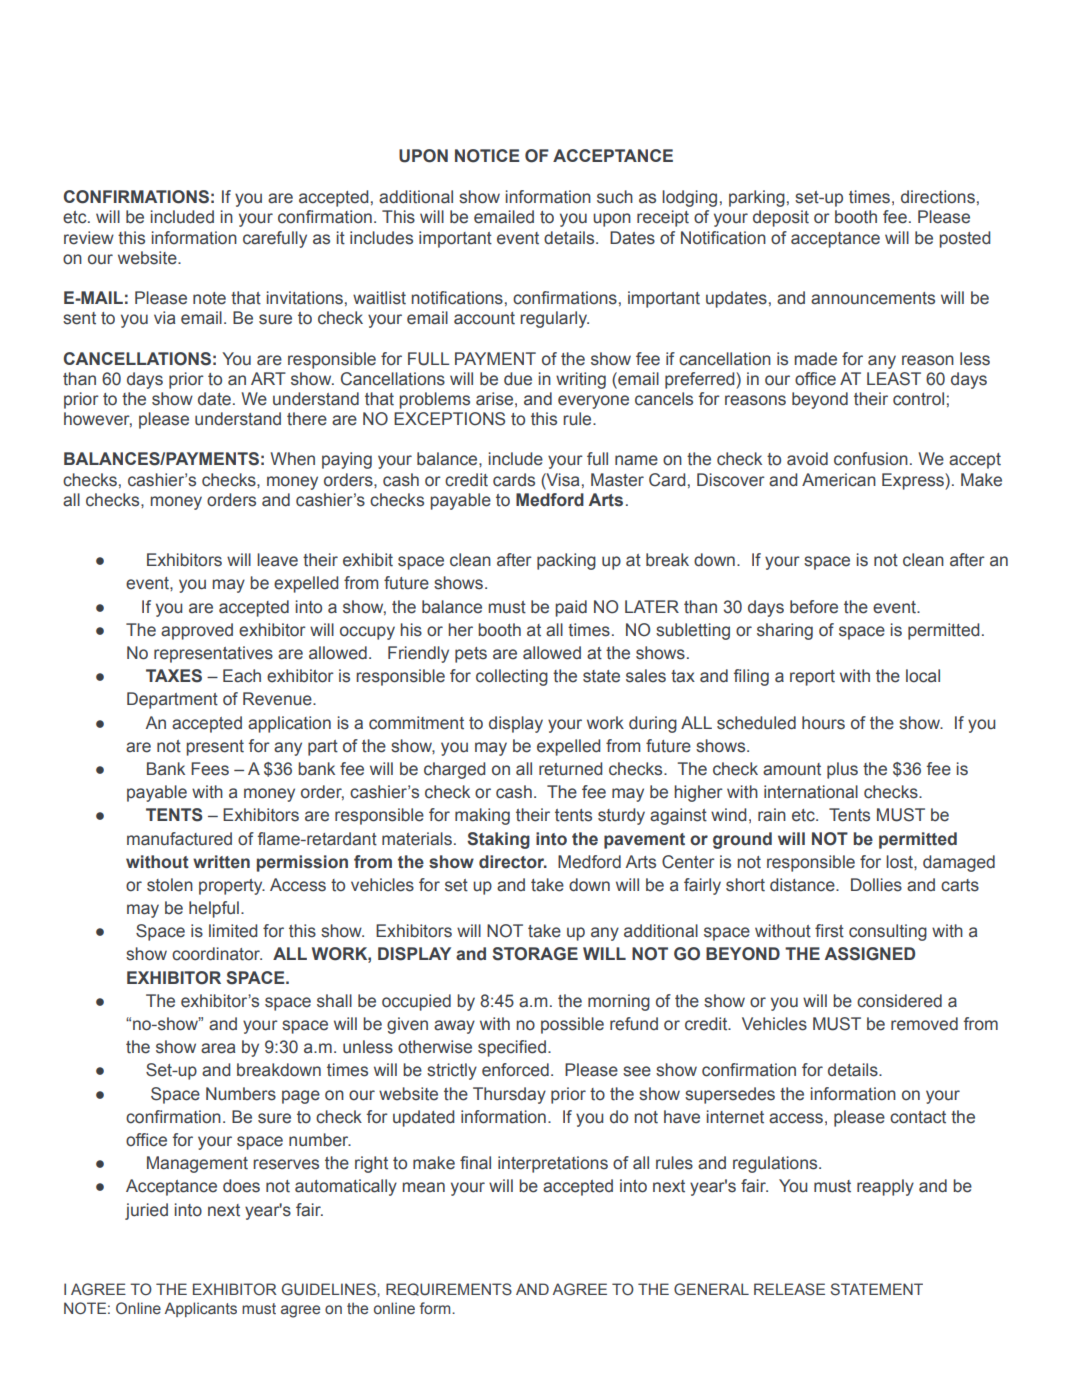 Image resolution: width=1073 pixels, height=1389 pixels. I want to click on directions, so click(938, 197).
